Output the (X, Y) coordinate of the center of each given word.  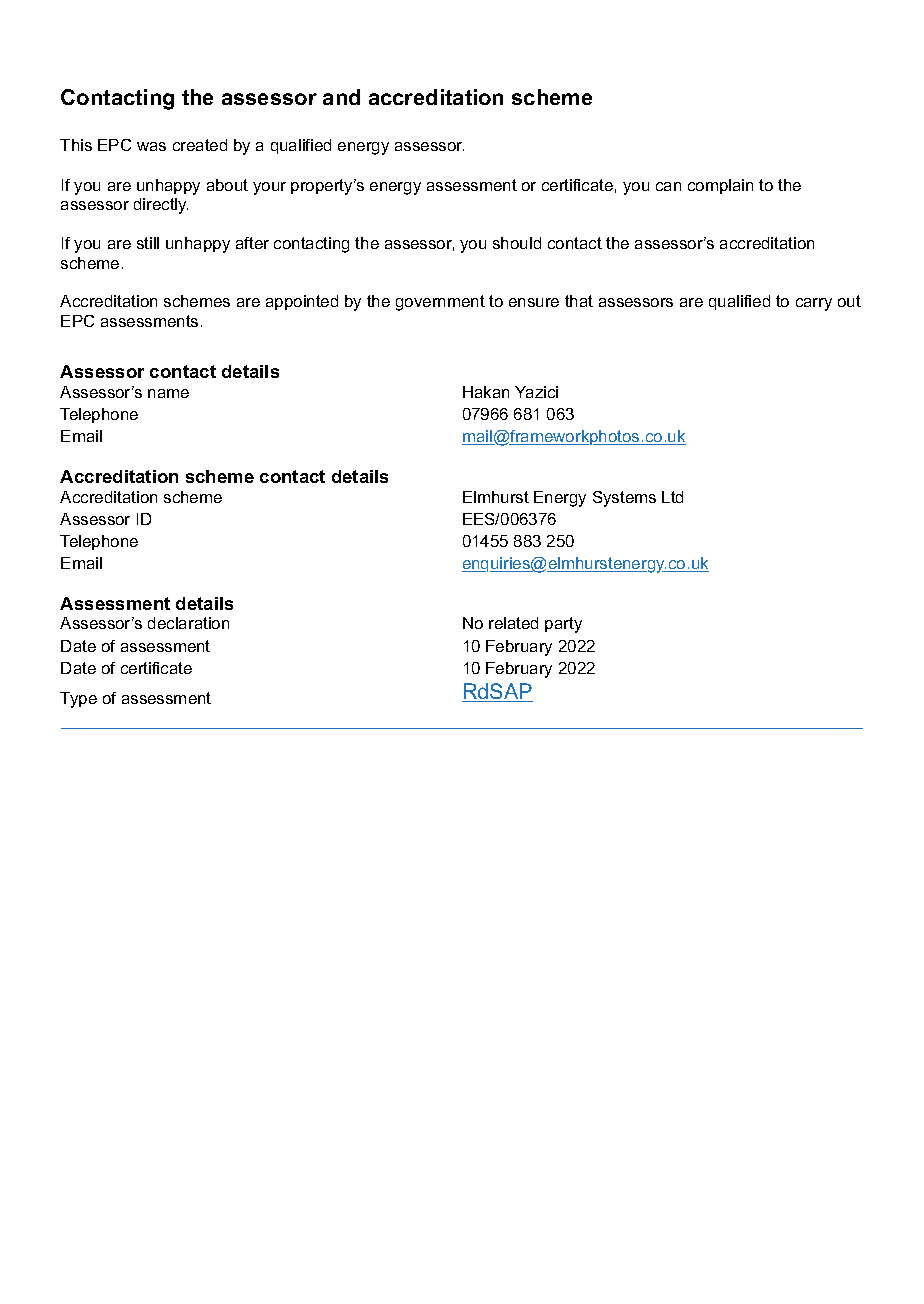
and (341, 97)
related (513, 623)
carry (814, 304)
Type (78, 700)
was (151, 146)
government (440, 303)
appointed (302, 302)
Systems (624, 499)
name (168, 393)
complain (720, 186)
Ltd (672, 497)
